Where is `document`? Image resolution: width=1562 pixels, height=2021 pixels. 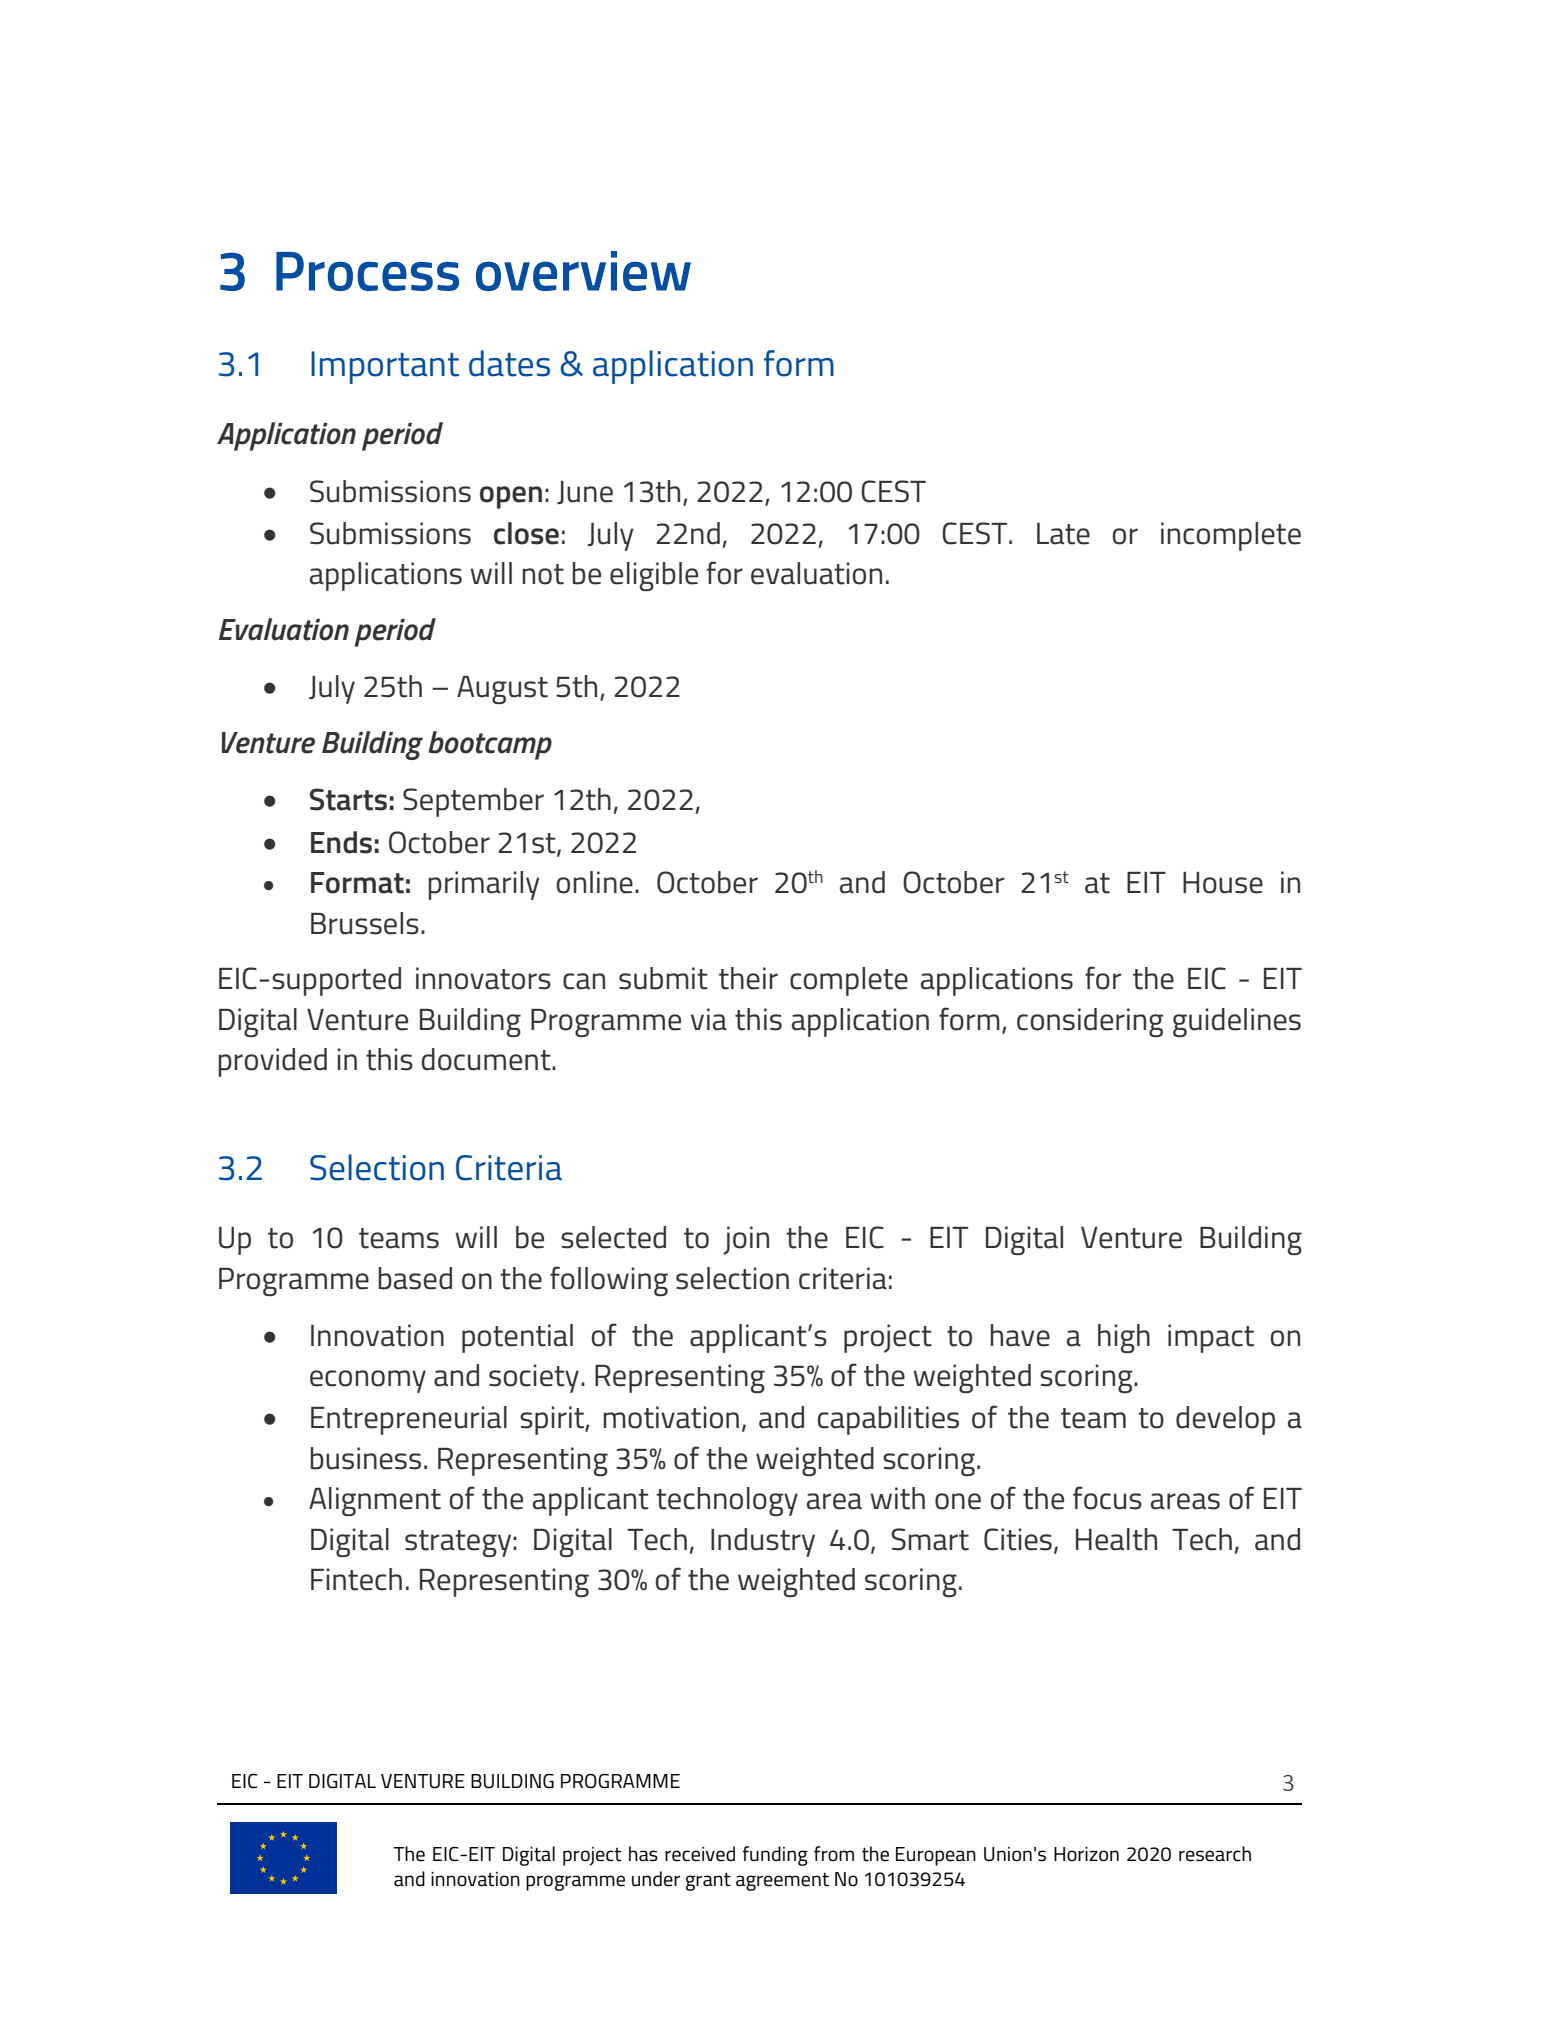 document is located at coordinates (487, 1059).
